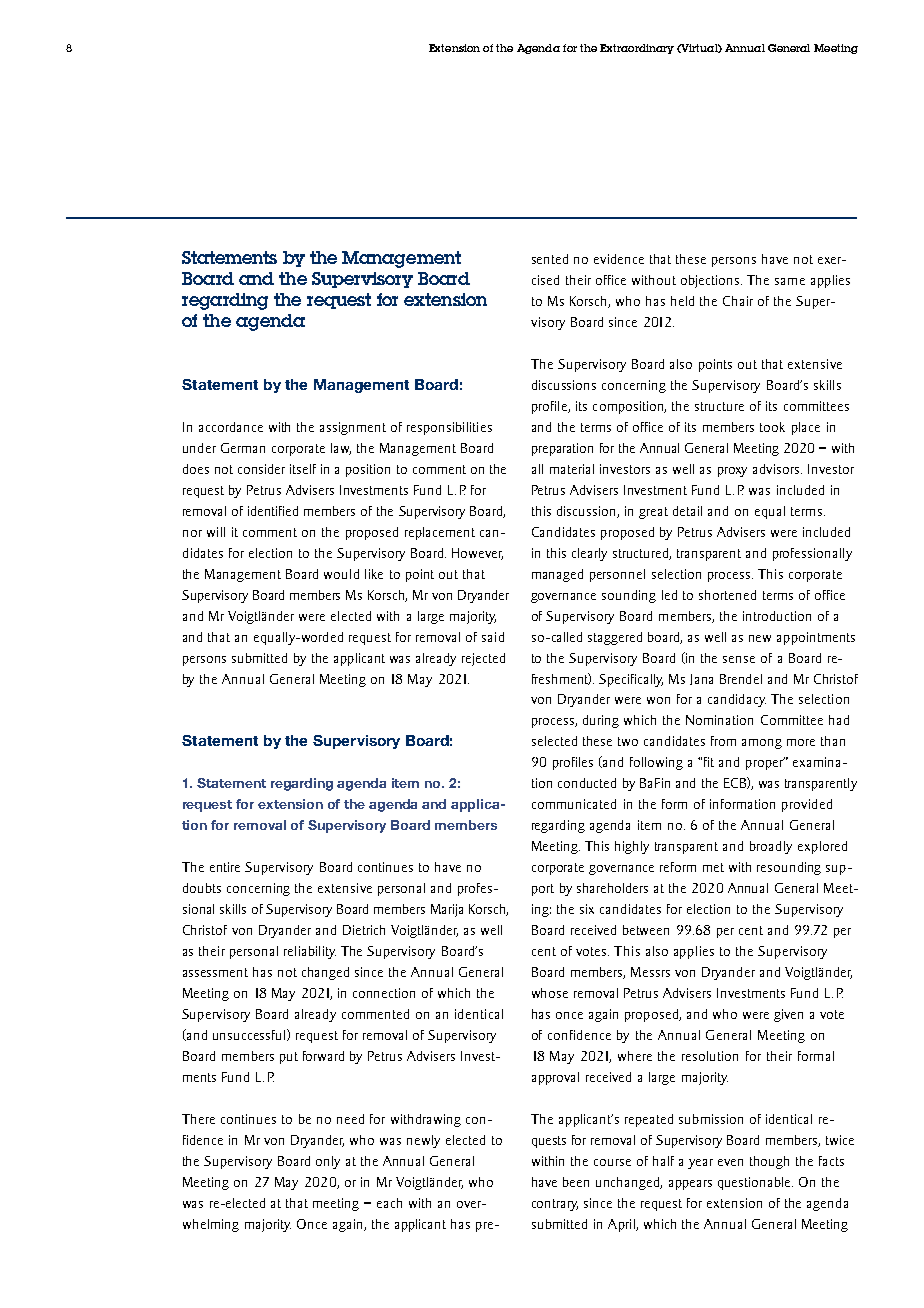 The image size is (924, 1308). I want to click on same, so click(790, 281).
